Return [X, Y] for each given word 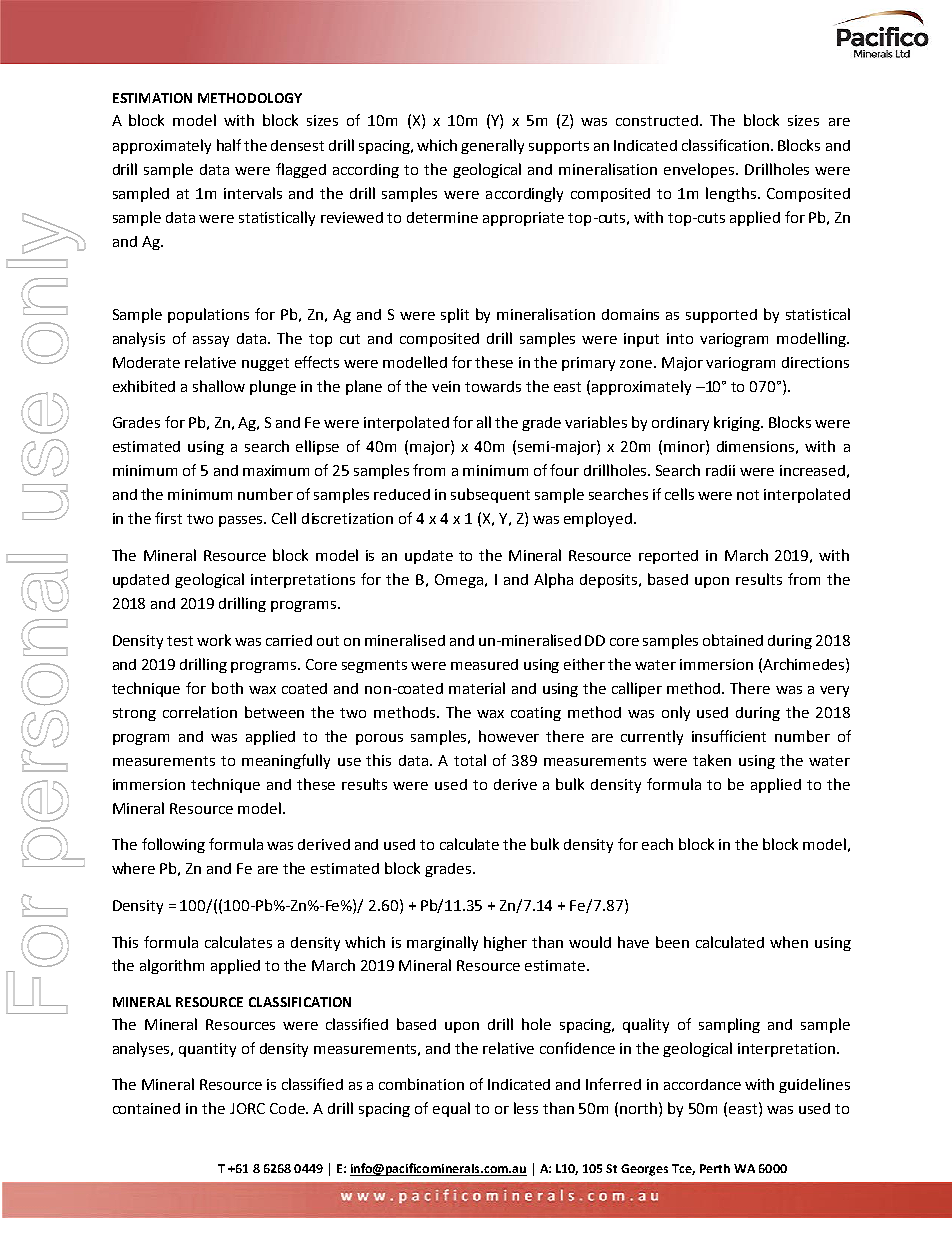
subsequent [490, 495]
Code [288, 1108]
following [173, 845]
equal [451, 1109]
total [470, 760]
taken [712, 760]
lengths [732, 194]
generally [492, 146]
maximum [276, 470]
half [229, 145]
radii [720, 470]
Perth [715, 1168]
